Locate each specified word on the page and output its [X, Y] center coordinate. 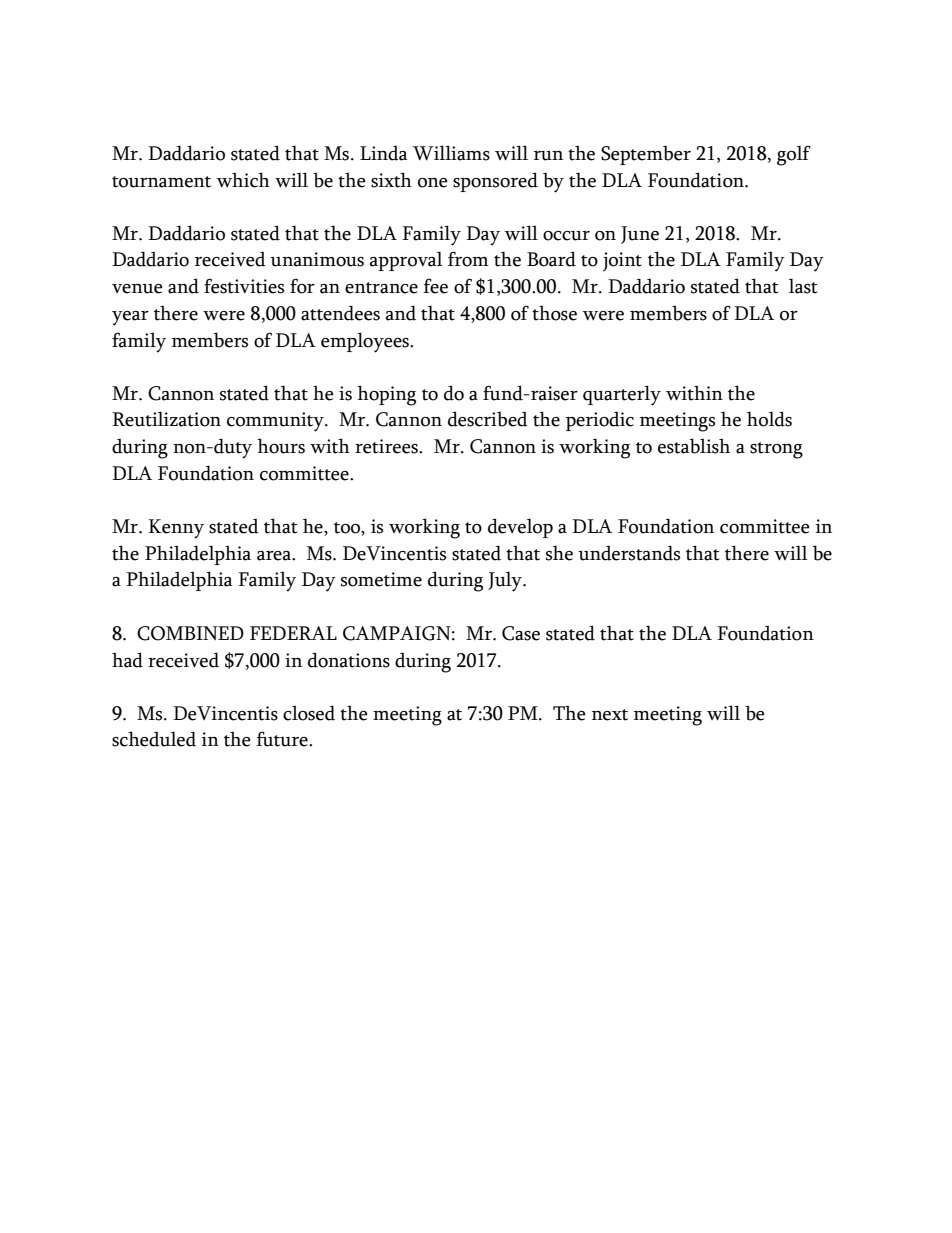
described [488, 419]
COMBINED [190, 633]
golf [794, 155]
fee [435, 286]
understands [629, 553]
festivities [244, 286]
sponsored [495, 182]
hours [281, 446]
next [610, 715]
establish [694, 446]
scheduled [154, 739]
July [506, 581]
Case [521, 633]
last [803, 286]
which [243, 180]
